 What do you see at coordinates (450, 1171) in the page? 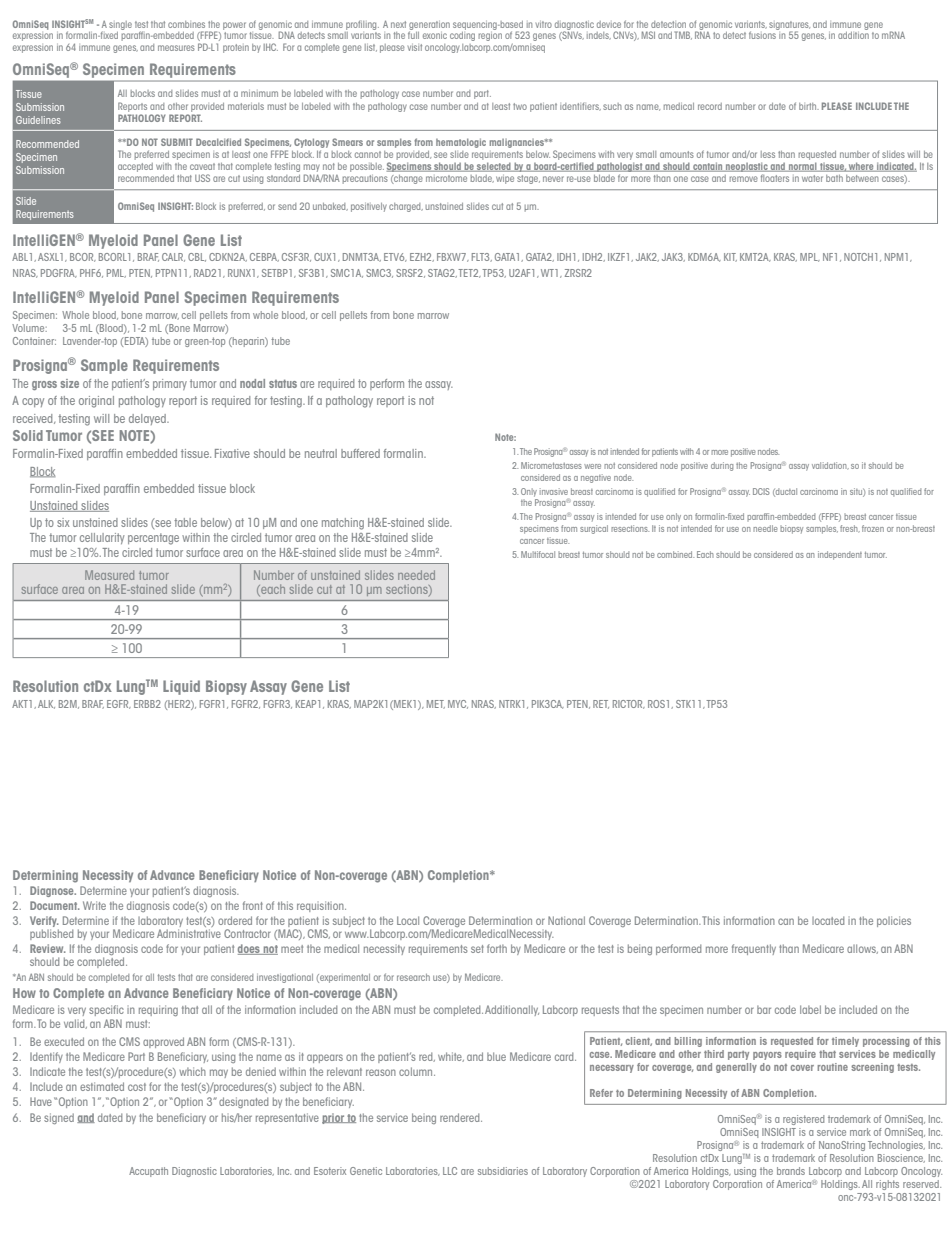
I see `LLC` at bounding box center [450, 1171].
